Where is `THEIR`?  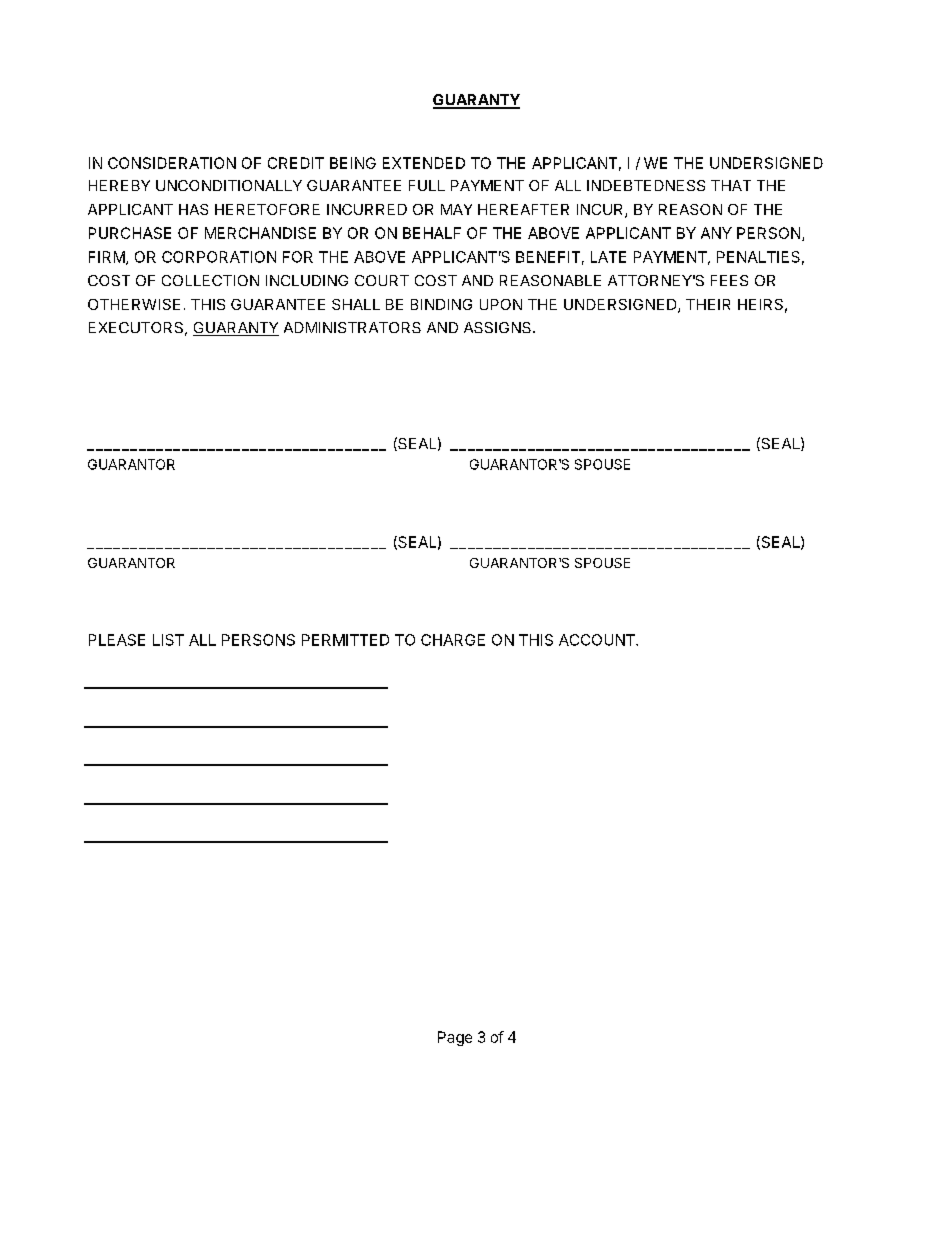
THEIR is located at coordinates (708, 304).
